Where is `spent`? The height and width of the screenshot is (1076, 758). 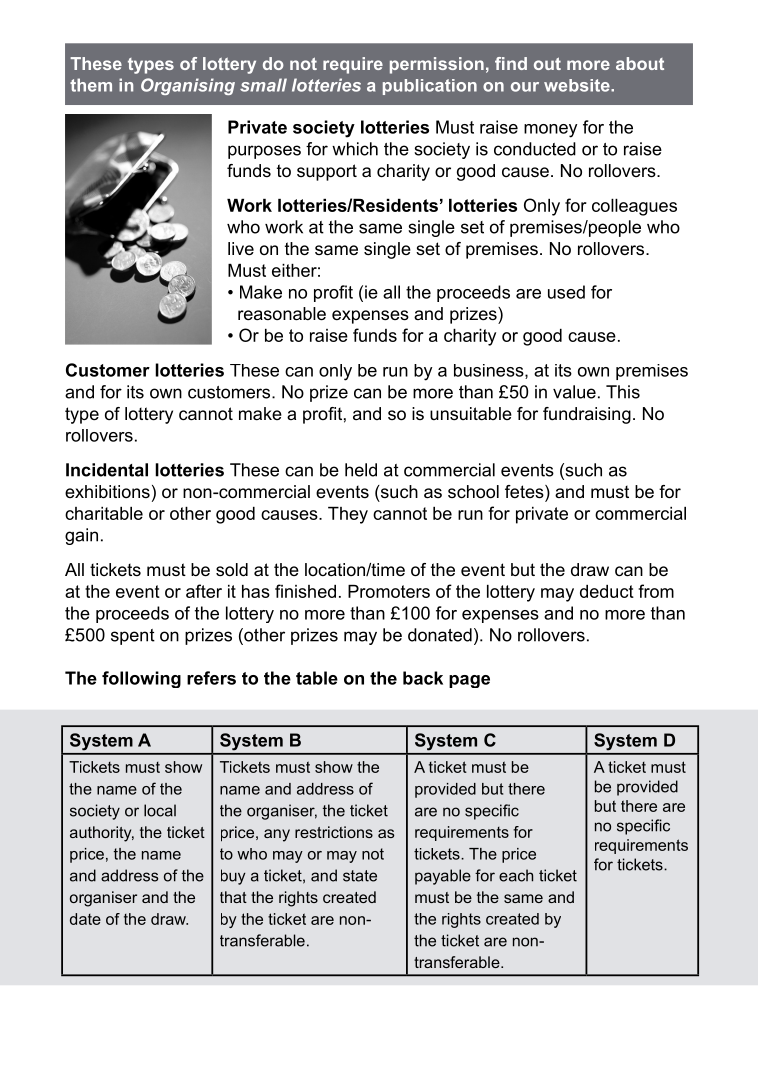 spent is located at coordinates (133, 637).
